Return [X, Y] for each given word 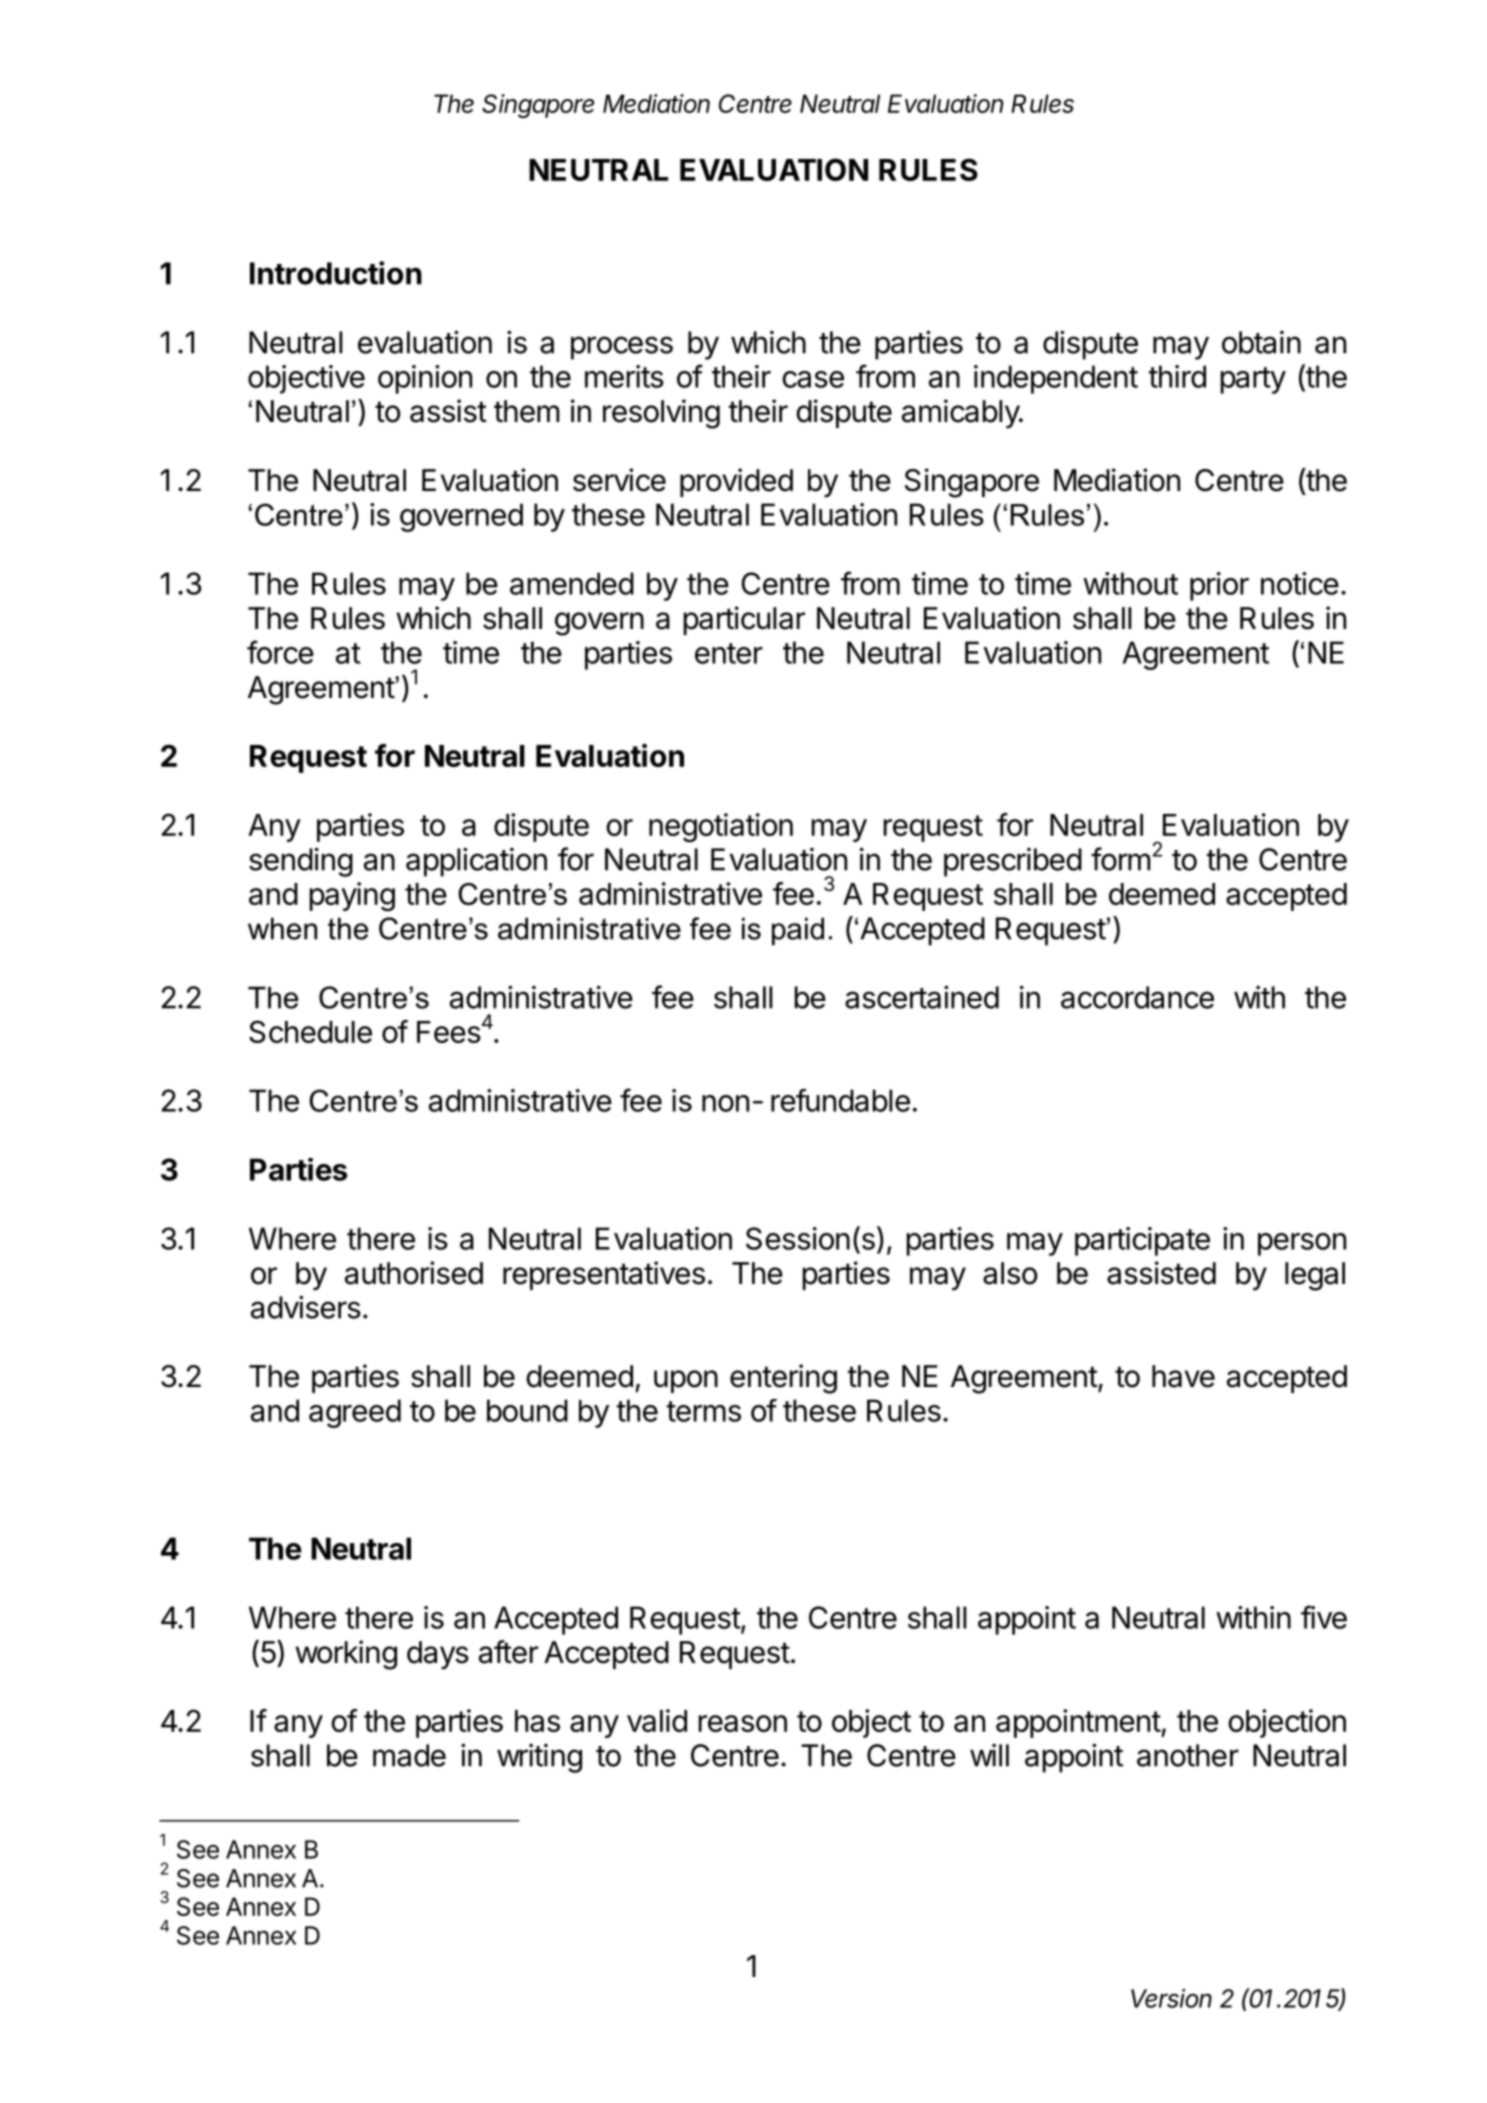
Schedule [310, 1031]
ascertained [922, 997]
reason [743, 1723]
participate [1142, 1241]
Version [1171, 1998]
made [409, 1755]
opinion [425, 379]
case [813, 379]
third [1177, 376]
